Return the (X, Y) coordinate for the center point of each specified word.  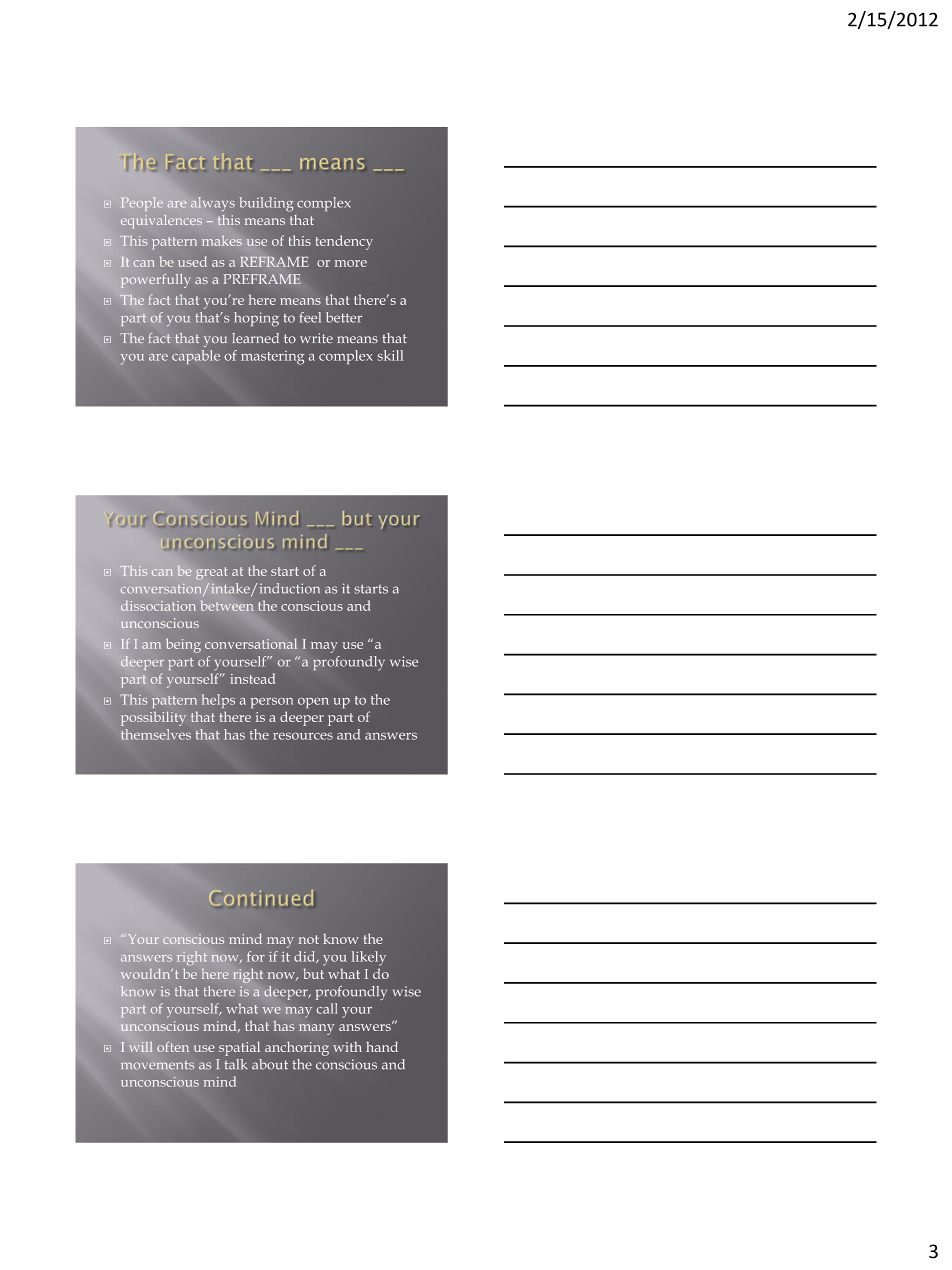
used (192, 261)
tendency (344, 242)
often (173, 1046)
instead (253, 678)
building (266, 204)
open (313, 703)
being (183, 645)
